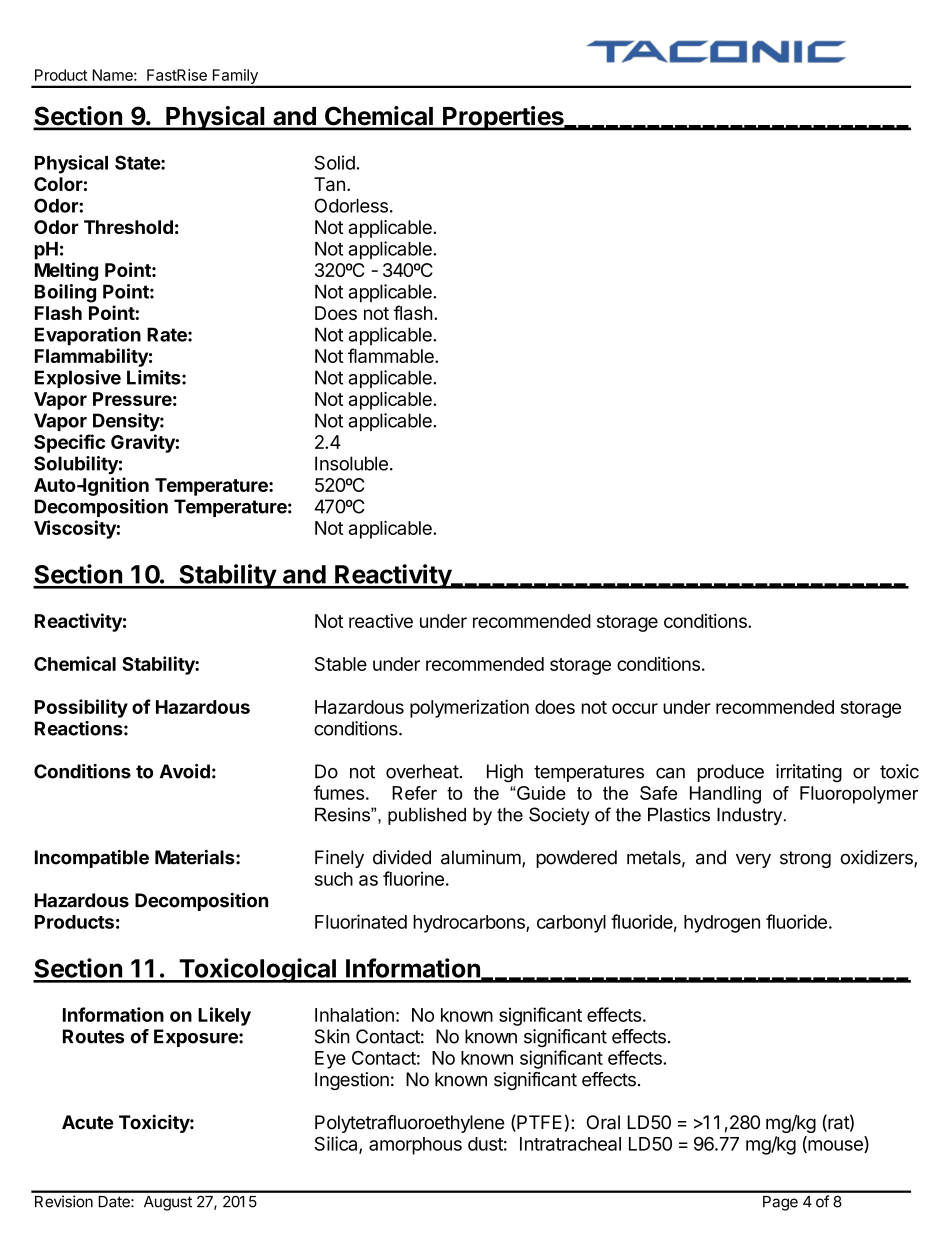  Describe the element at coordinates (329, 184) in the screenshot. I see `Tan` at that location.
